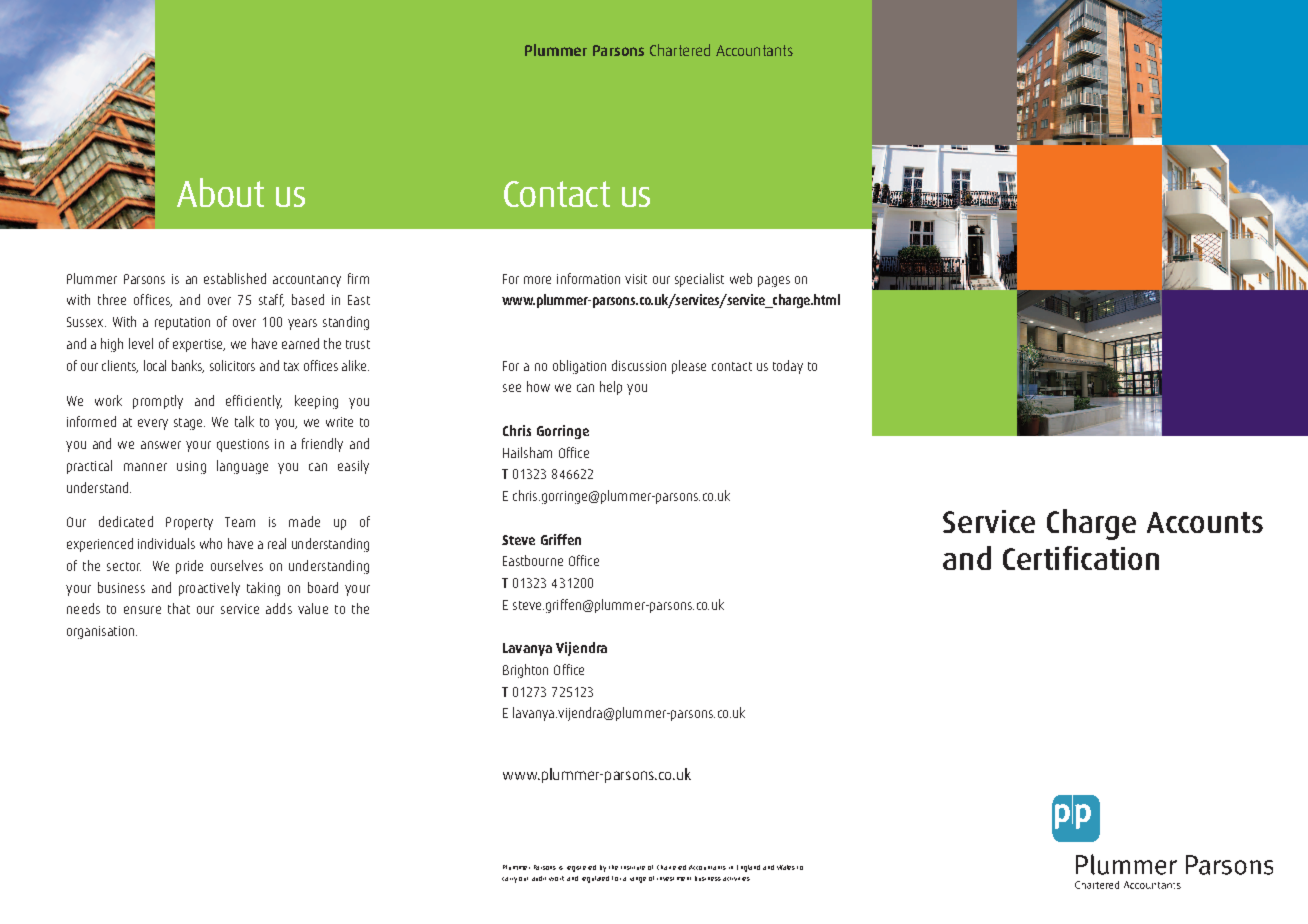  What do you see at coordinates (220, 192) in the screenshot?
I see `About` at bounding box center [220, 192].
